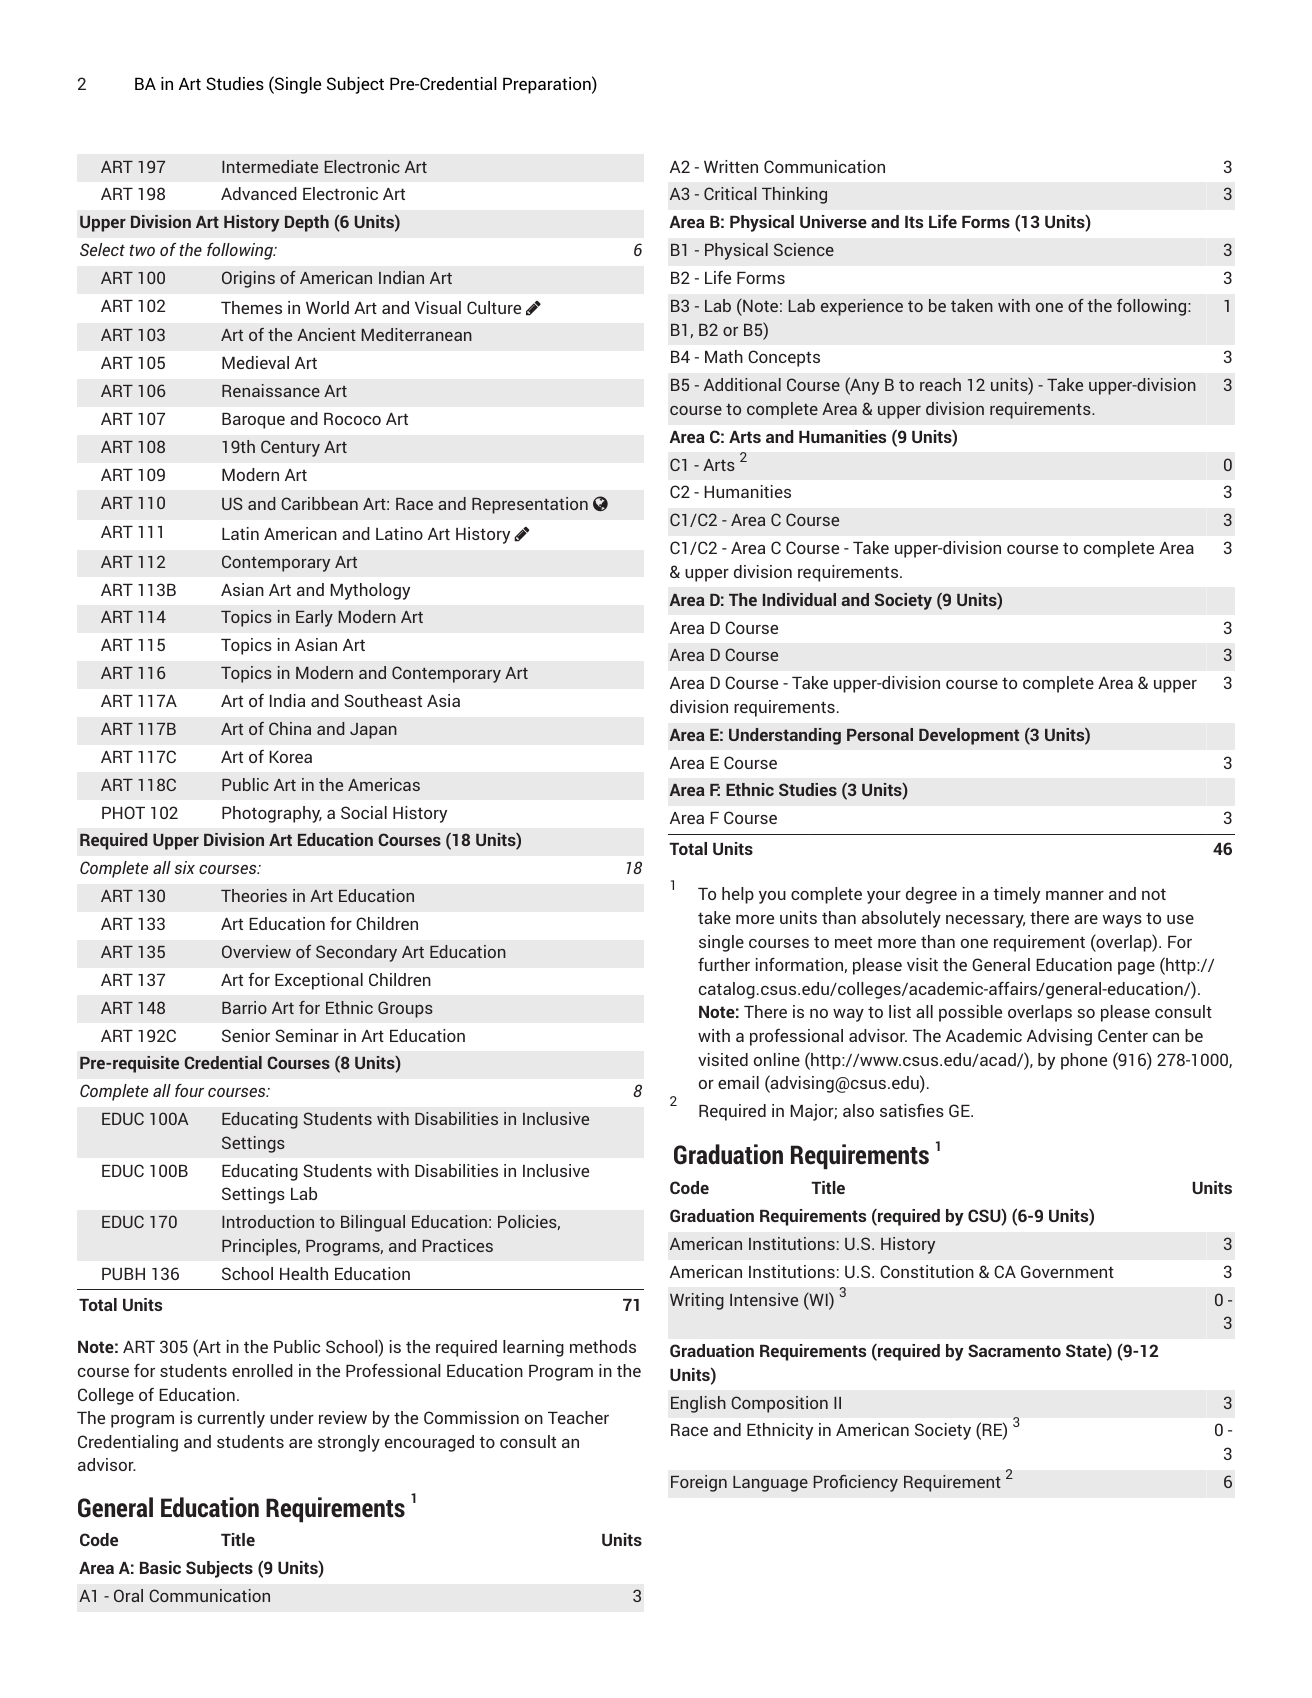 The height and width of the image is (1698, 1312). I want to click on Theories, so click(254, 895).
